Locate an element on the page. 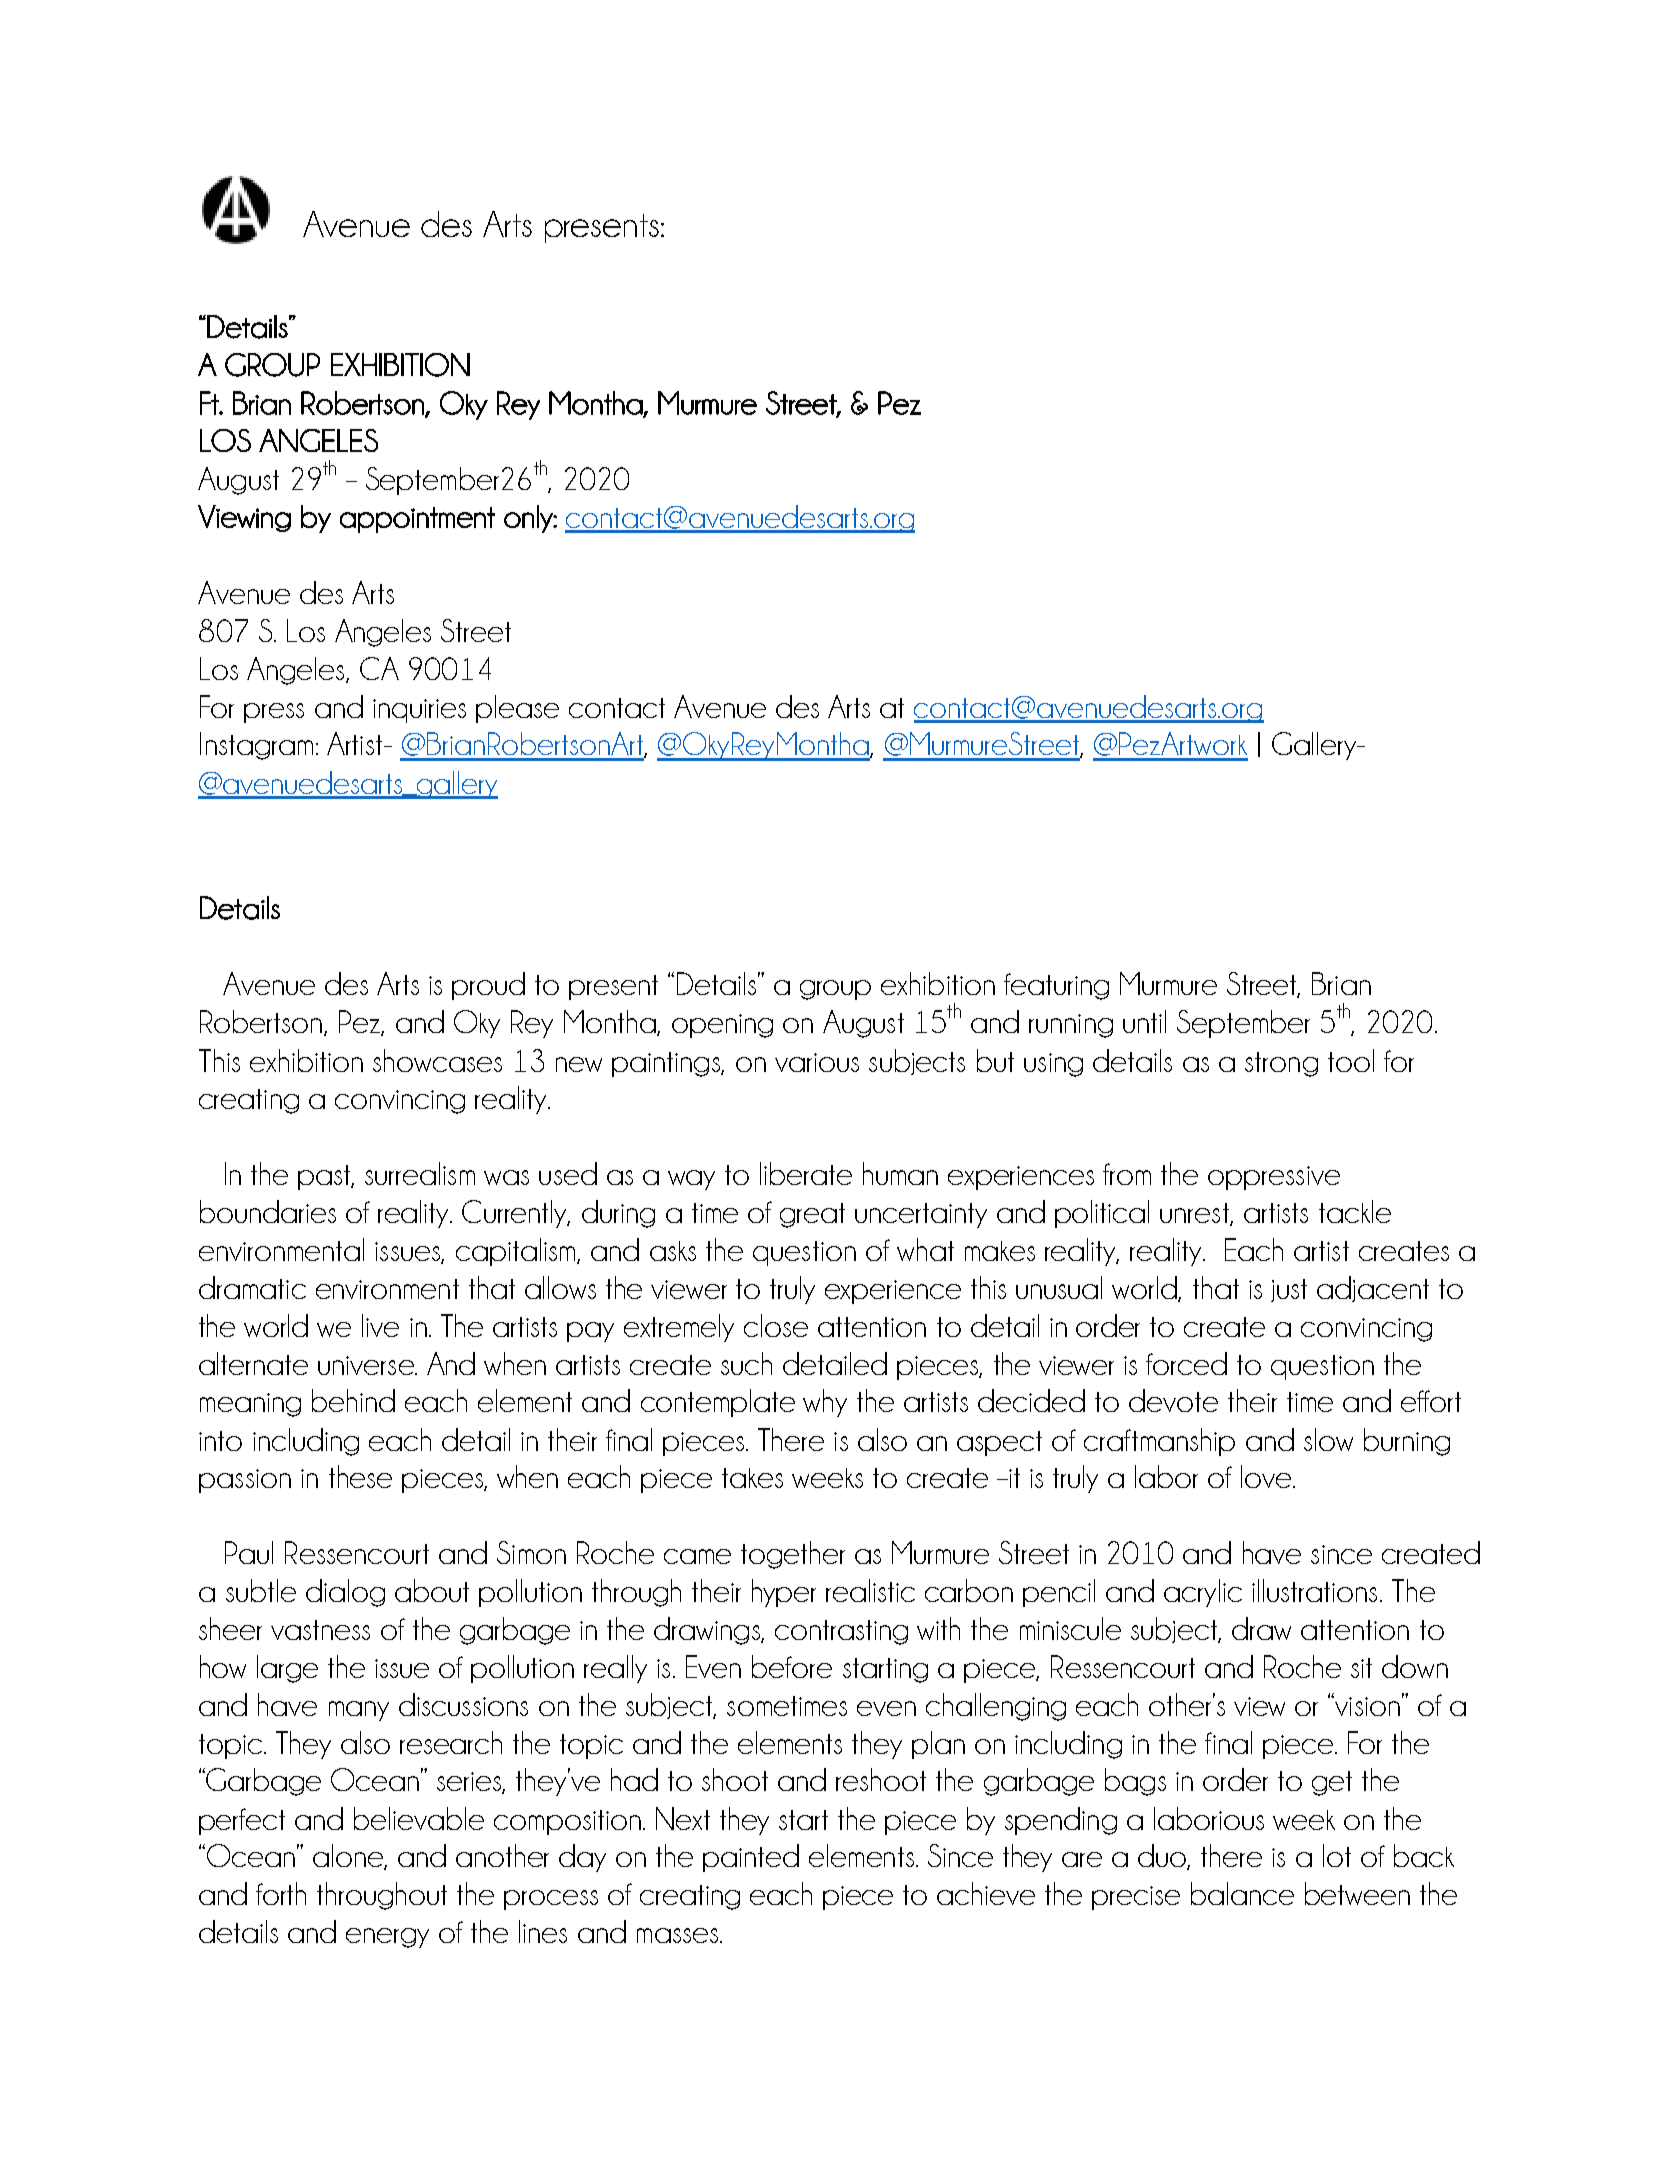  featuring is located at coordinates (1056, 986).
